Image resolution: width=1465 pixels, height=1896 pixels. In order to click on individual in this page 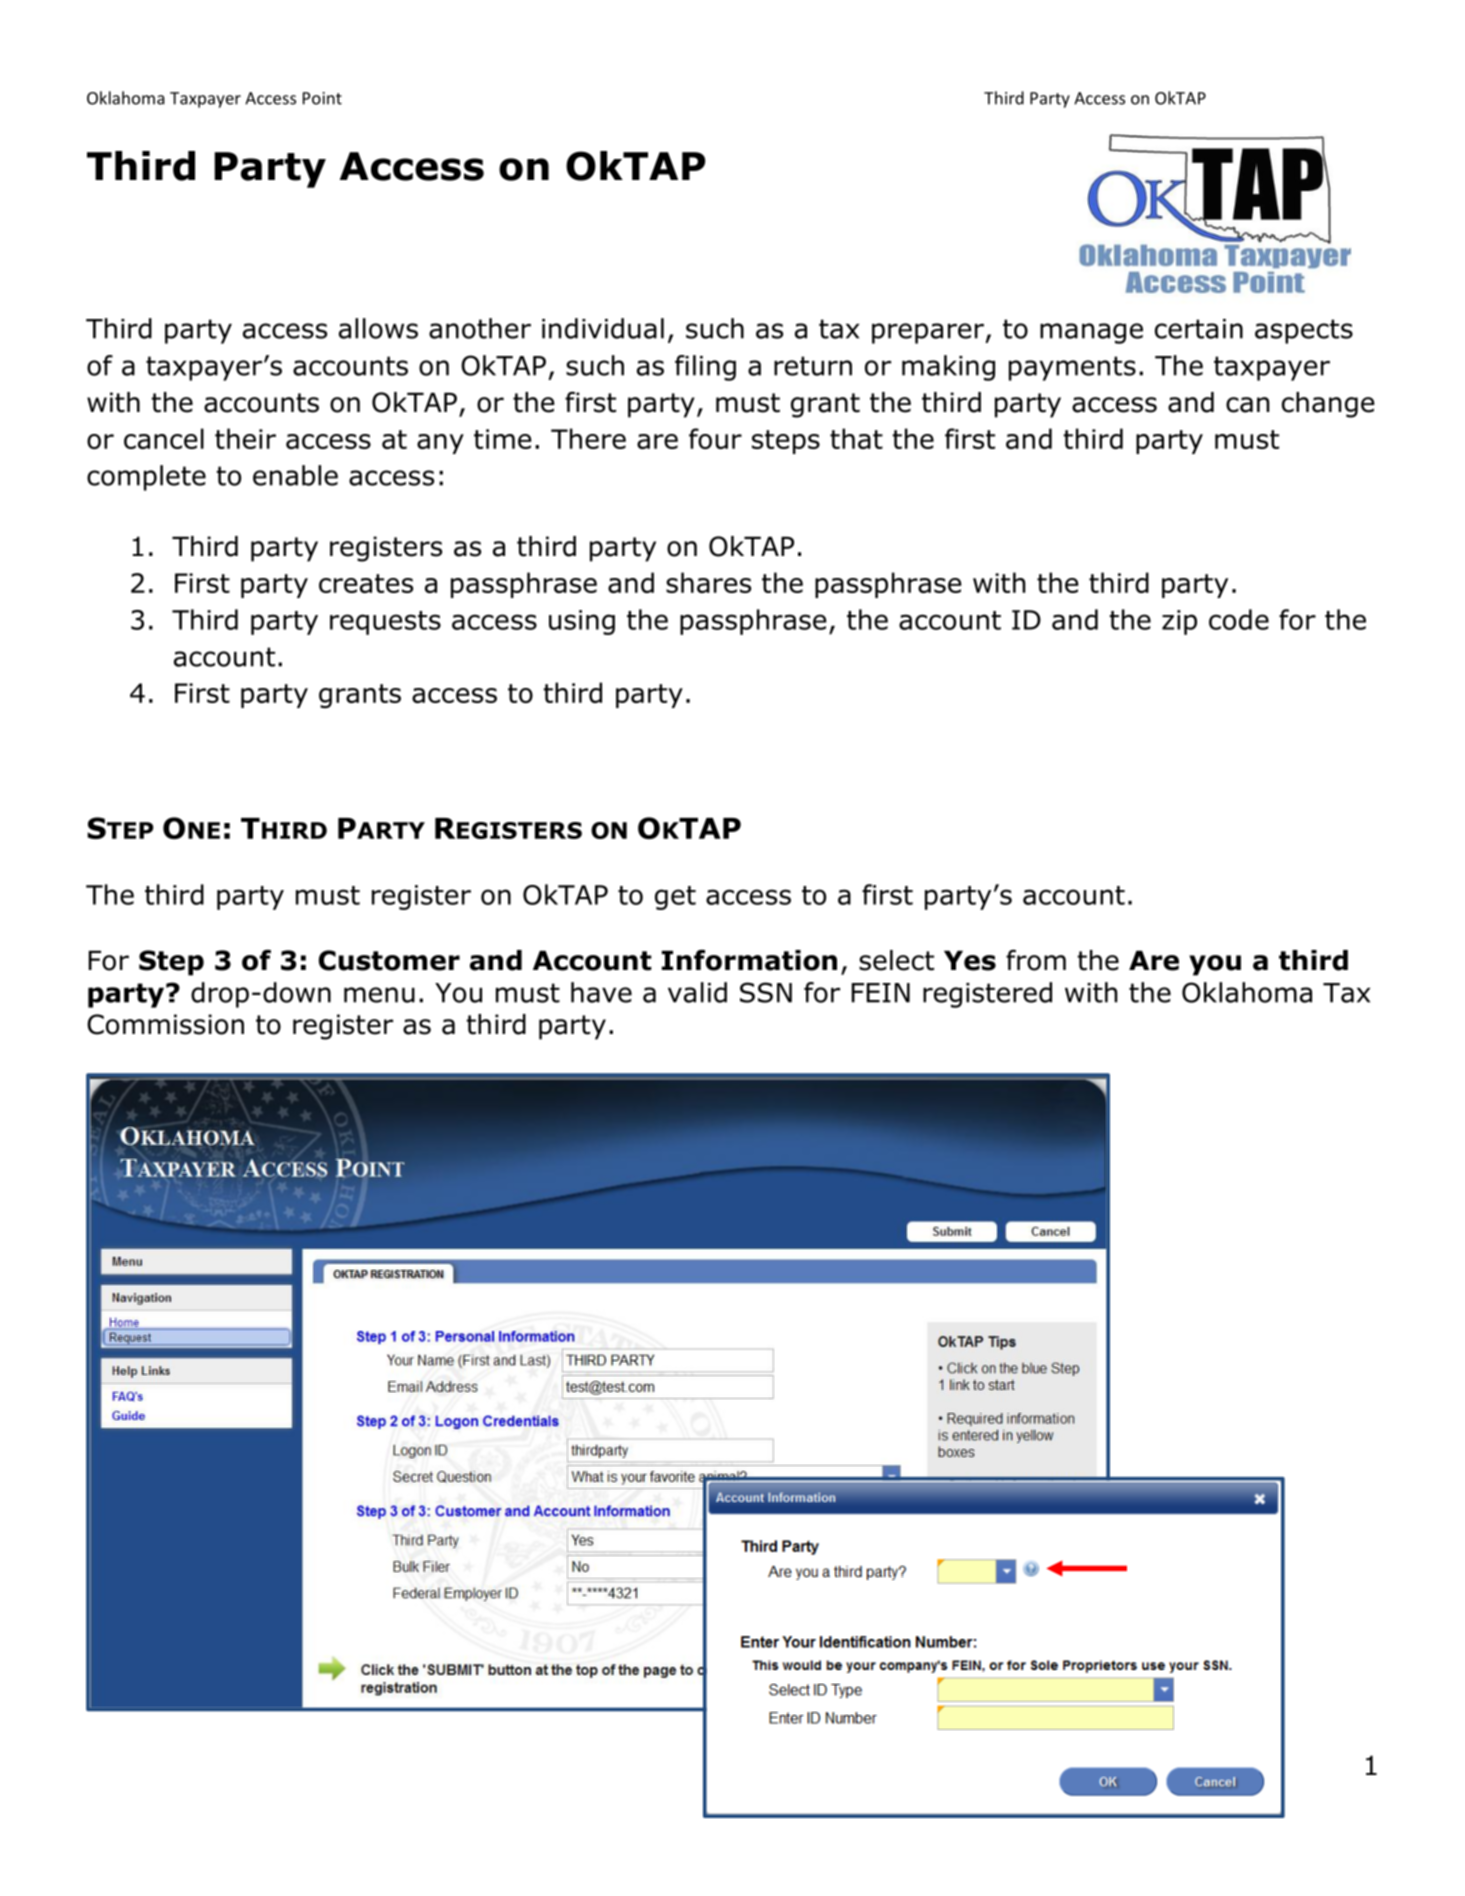, I will do `click(603, 328)`.
